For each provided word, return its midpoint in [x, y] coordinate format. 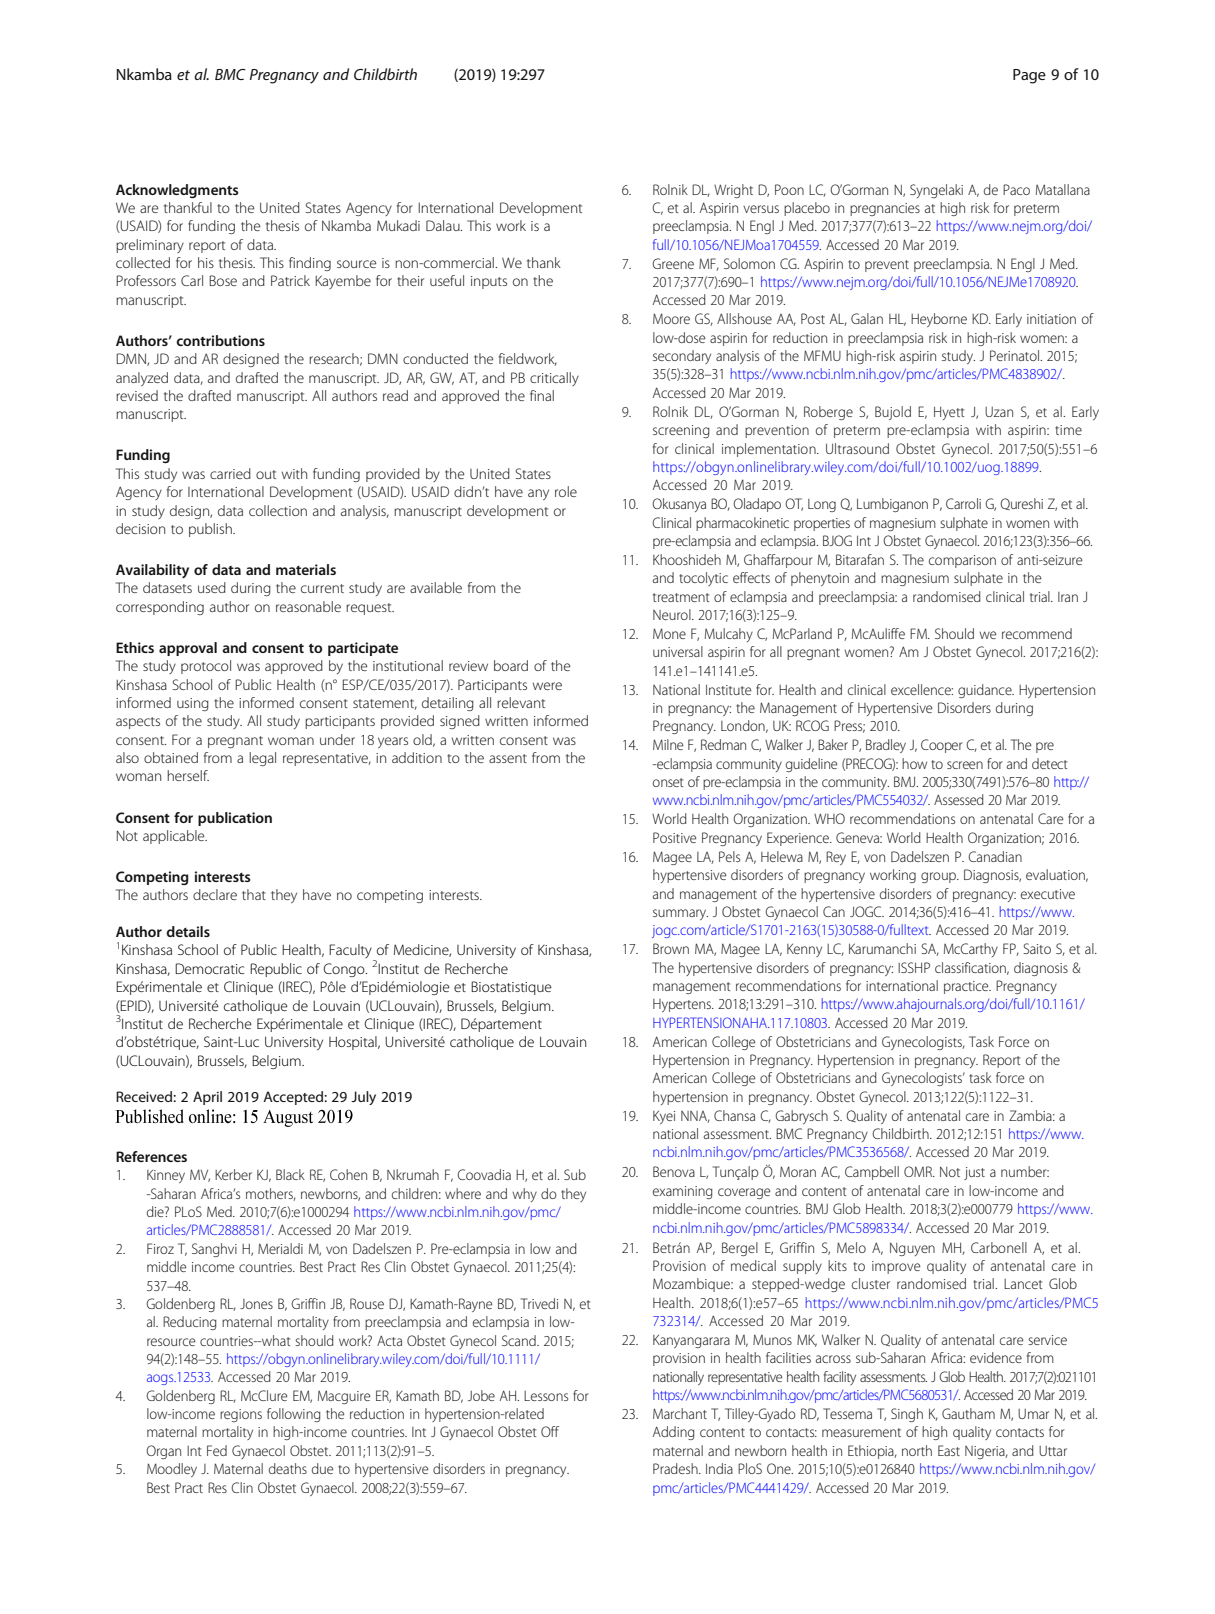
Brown [671, 948]
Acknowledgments [177, 191]
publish [211, 530]
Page [1029, 76]
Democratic [210, 968]
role [566, 491]
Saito [1037, 948]
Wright [733, 191]
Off [550, 1431]
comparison [962, 561]
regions [241, 1415]
